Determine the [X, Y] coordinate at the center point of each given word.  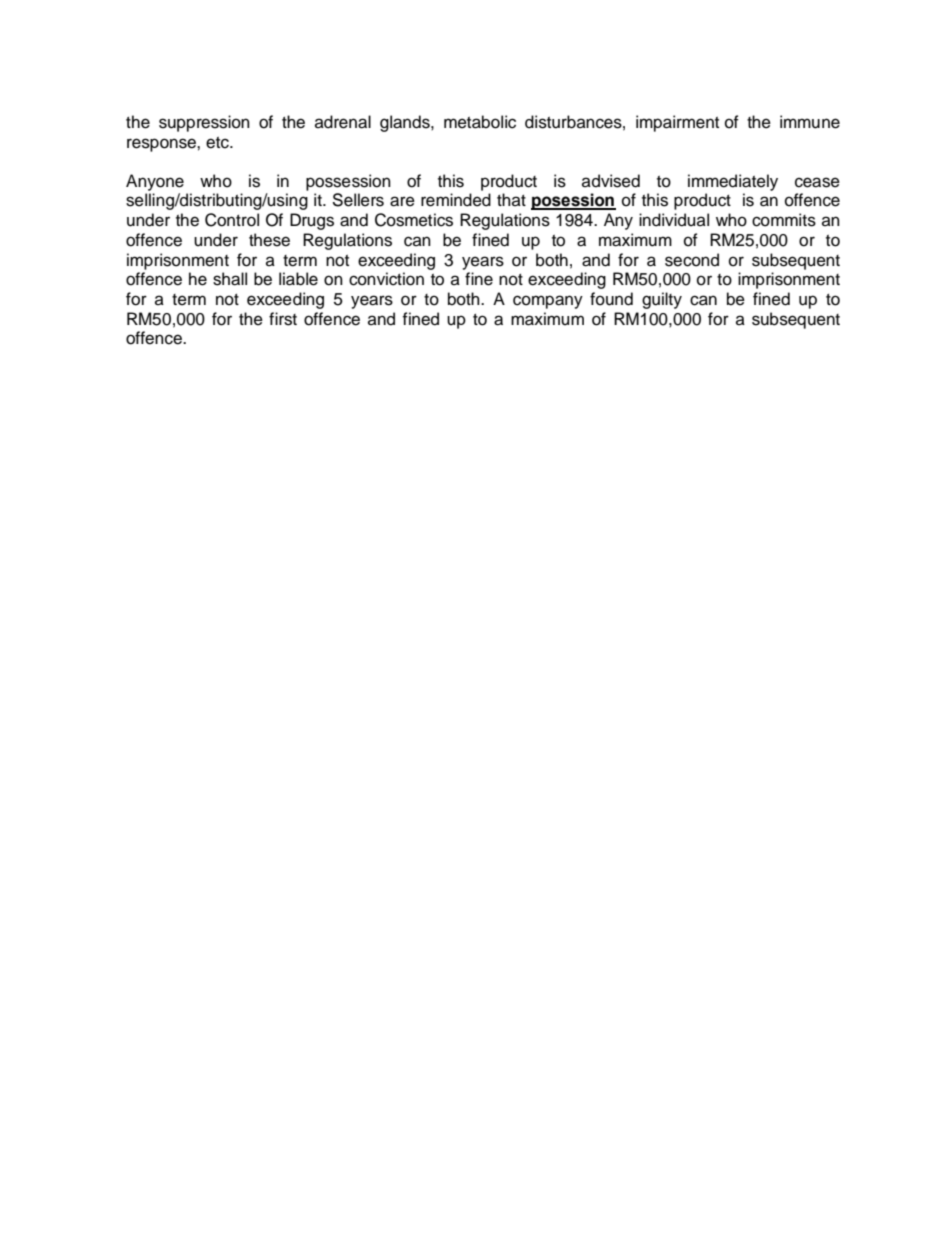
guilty [662, 300]
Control [232, 220]
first [283, 319]
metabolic [480, 122]
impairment [677, 123]
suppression [204, 123]
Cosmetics [414, 220]
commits [784, 220]
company [548, 302]
